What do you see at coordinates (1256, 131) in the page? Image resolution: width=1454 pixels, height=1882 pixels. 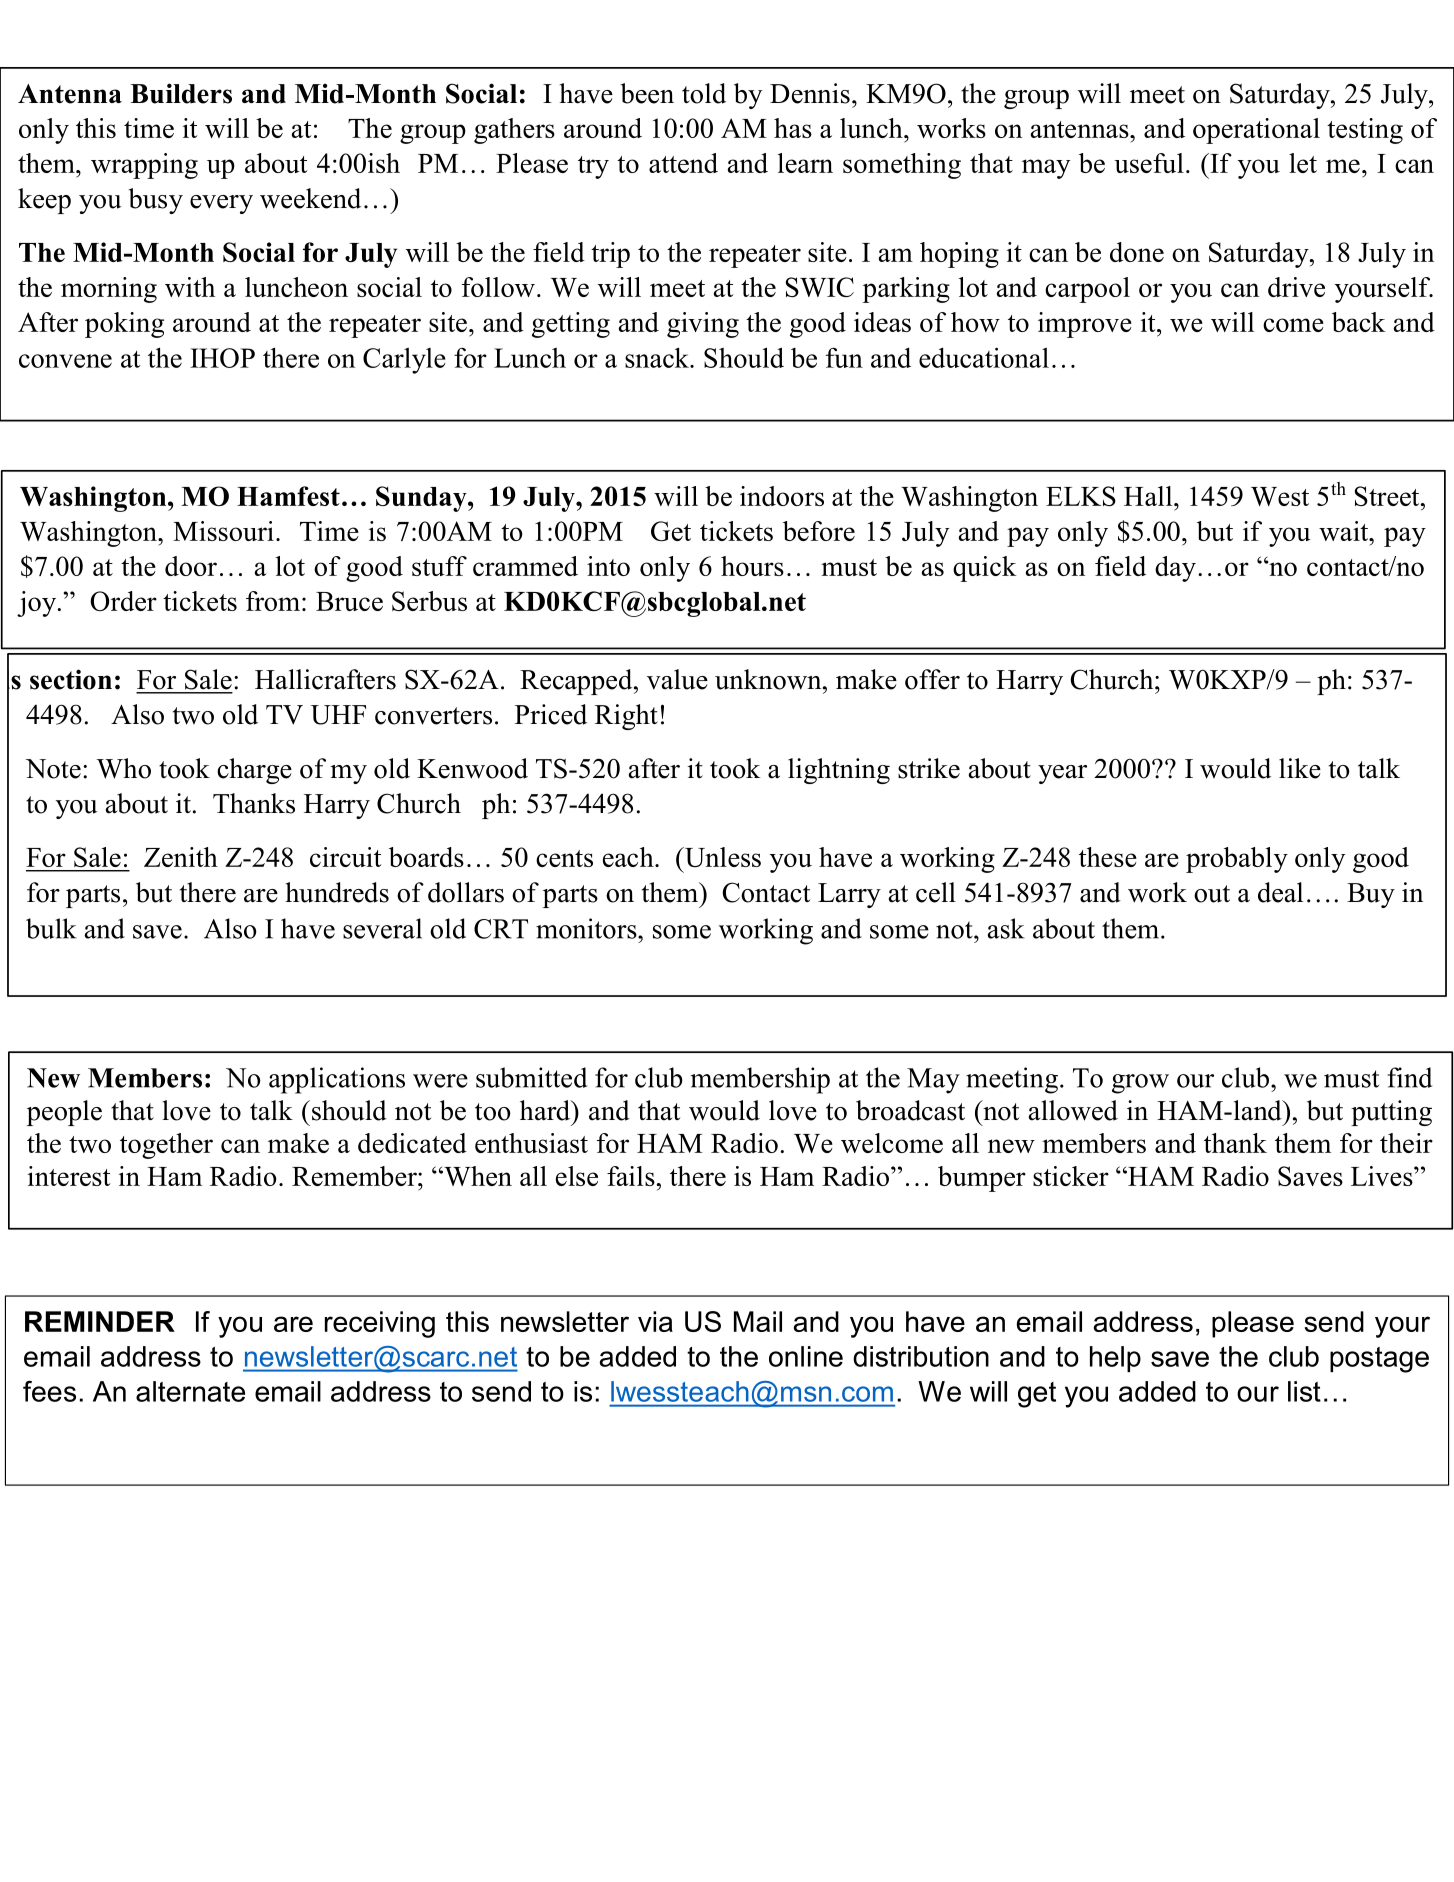 I see `operational` at bounding box center [1256, 131].
